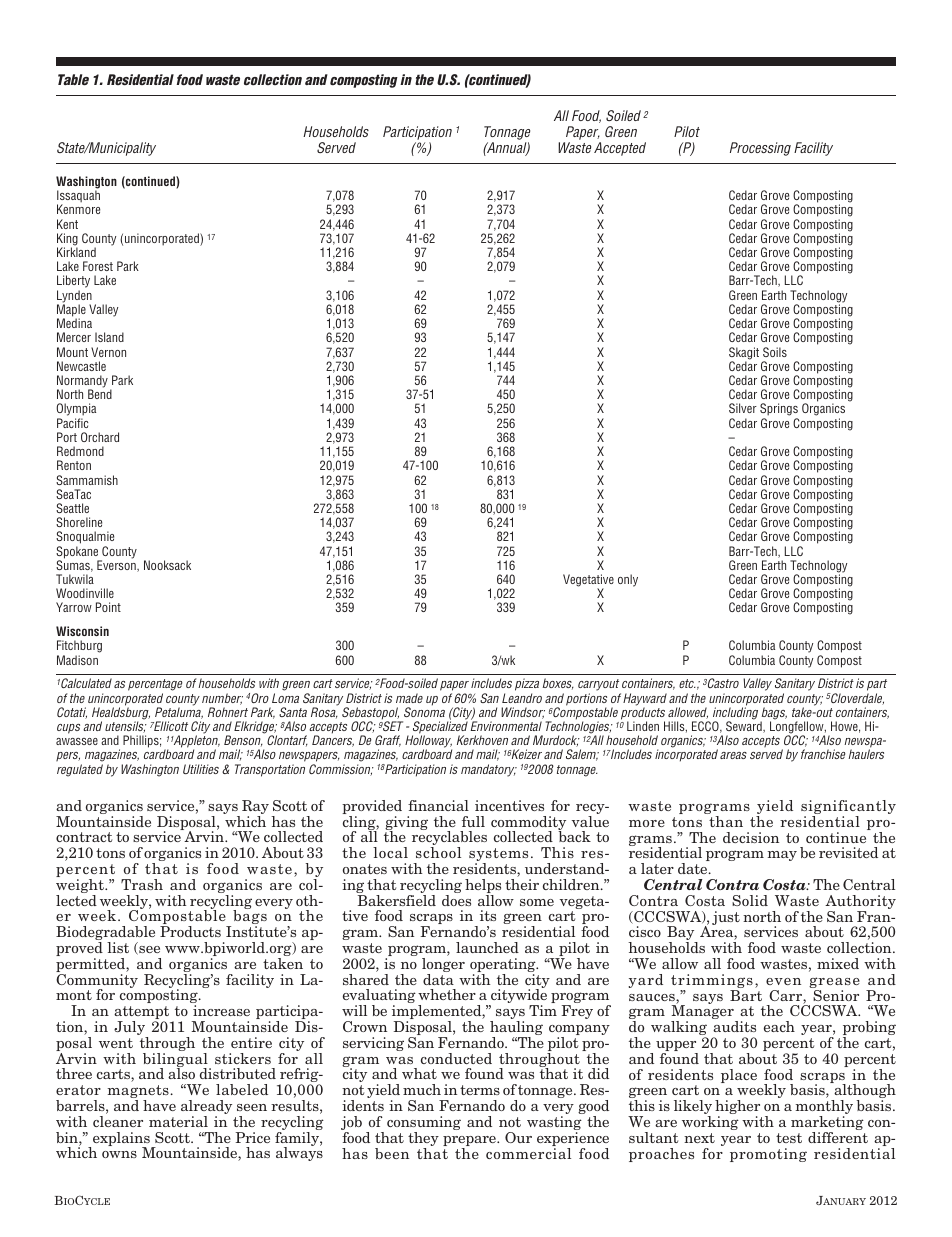  What do you see at coordinates (142, 884) in the screenshot?
I see `Trash` at bounding box center [142, 884].
